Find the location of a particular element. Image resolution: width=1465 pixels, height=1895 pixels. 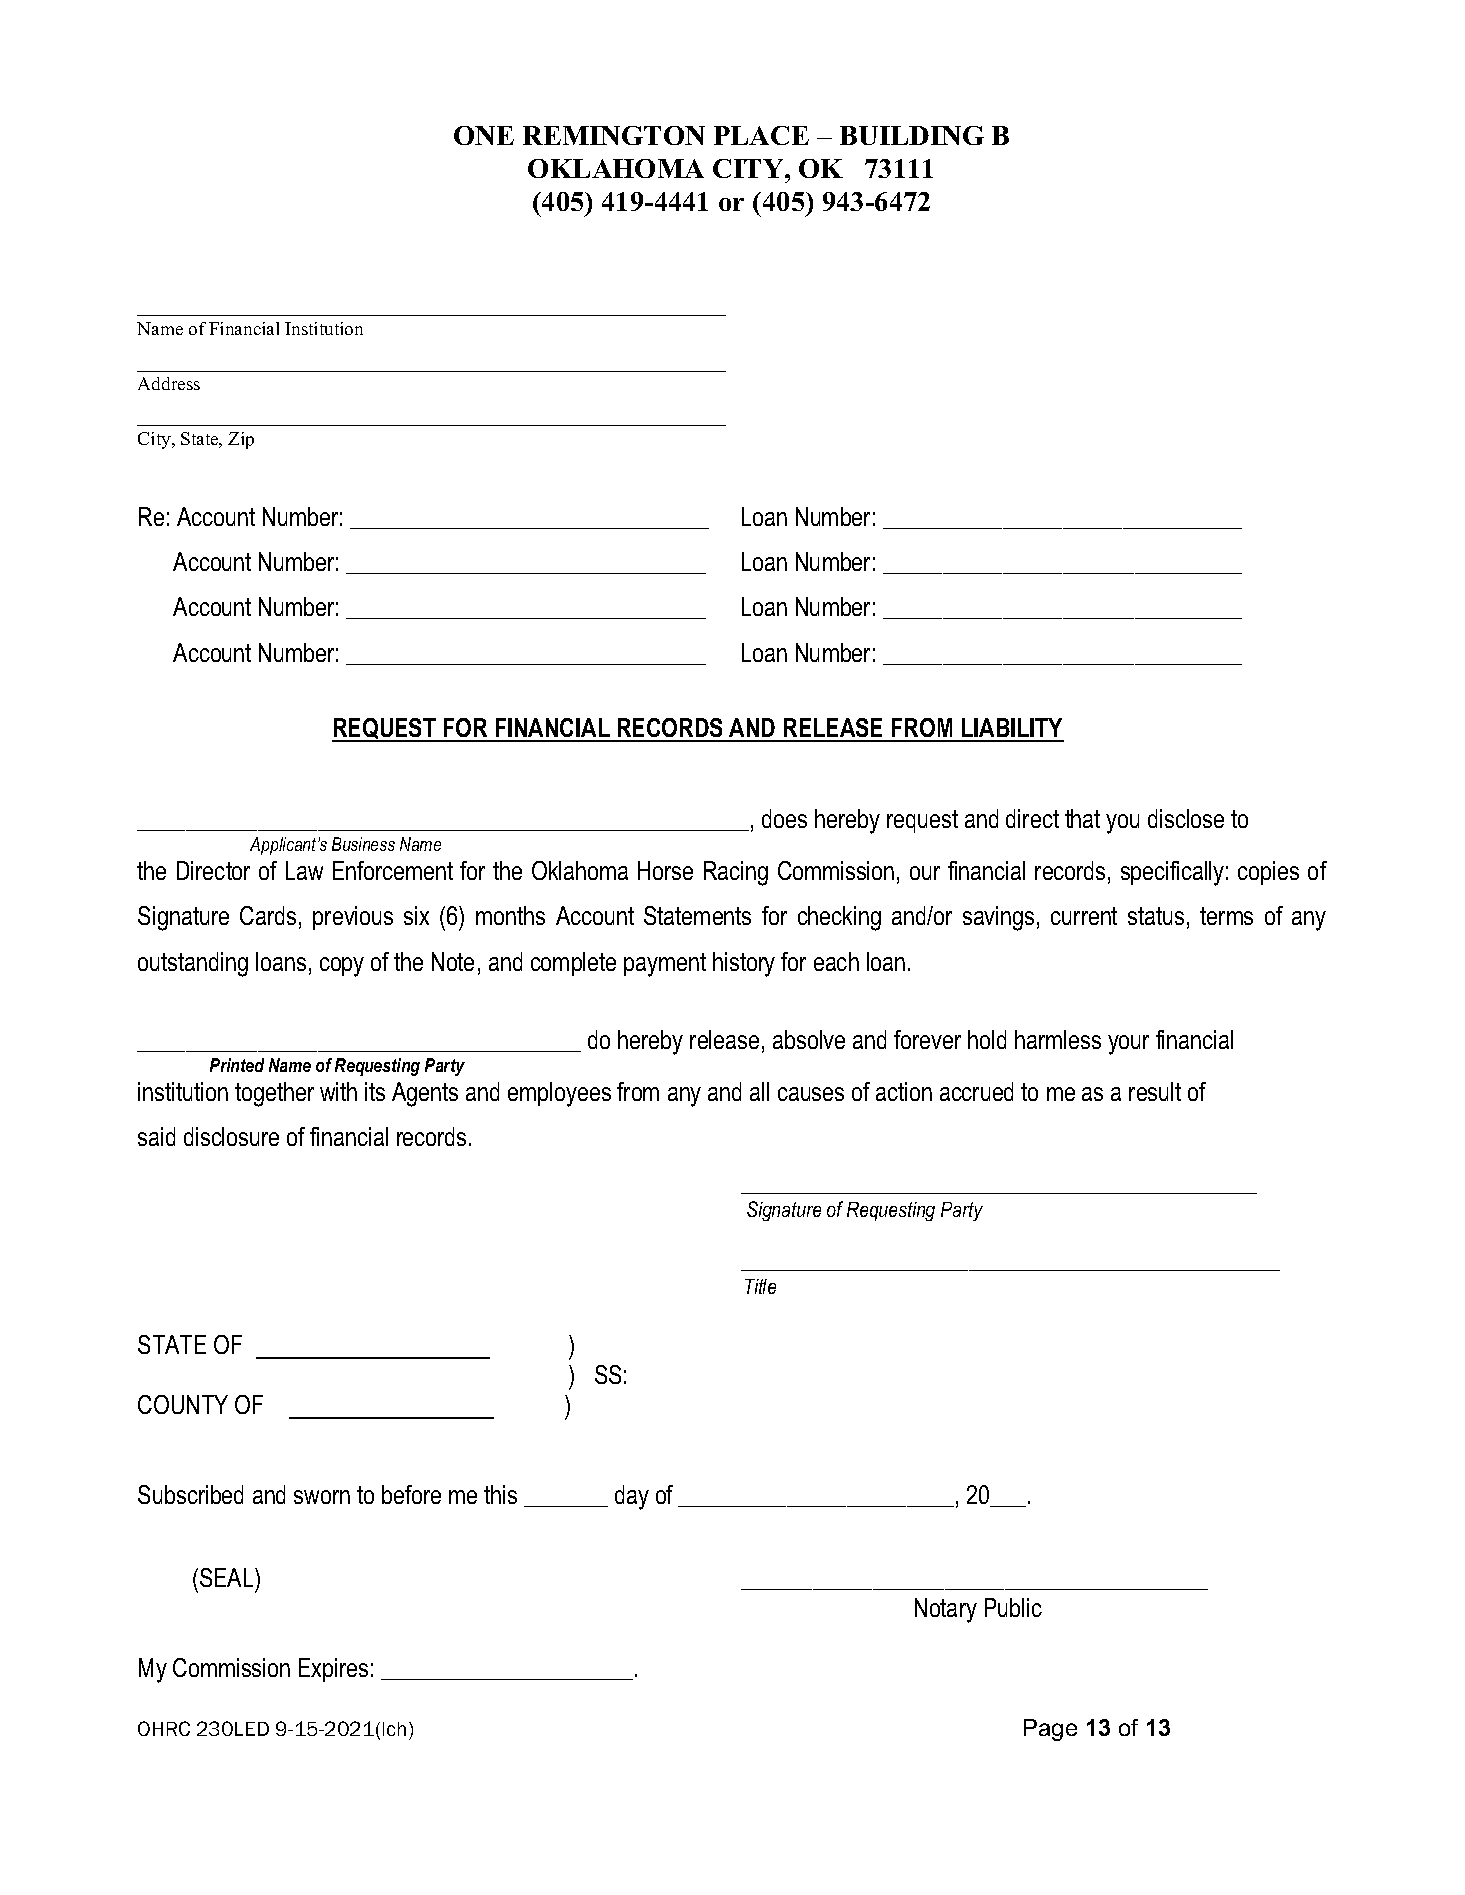

BUILDING is located at coordinates (912, 135).
